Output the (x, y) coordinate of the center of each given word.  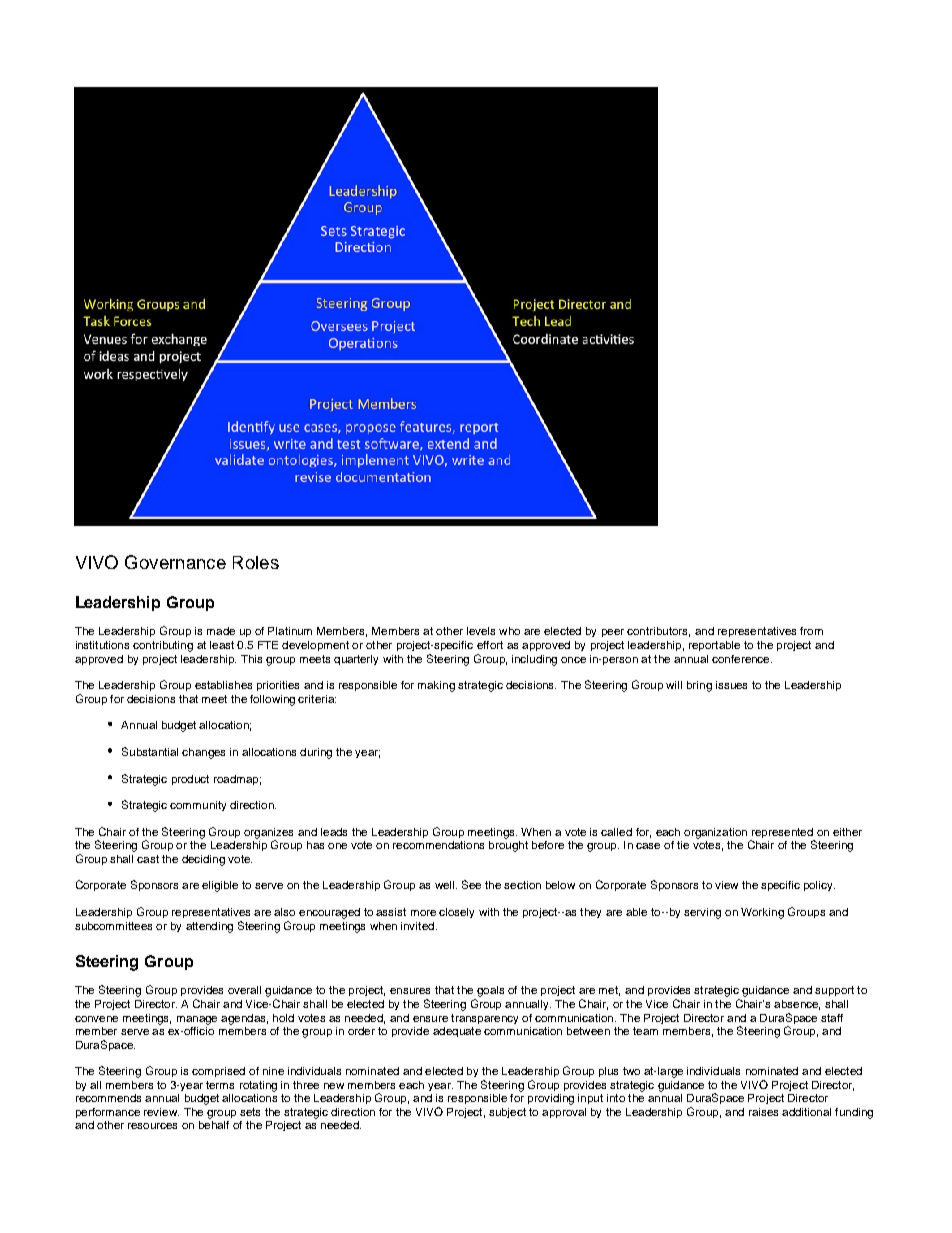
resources (152, 1126)
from (811, 631)
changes (203, 753)
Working (762, 913)
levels (481, 631)
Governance (175, 562)
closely (456, 913)
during (316, 753)
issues (731, 685)
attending (209, 927)
